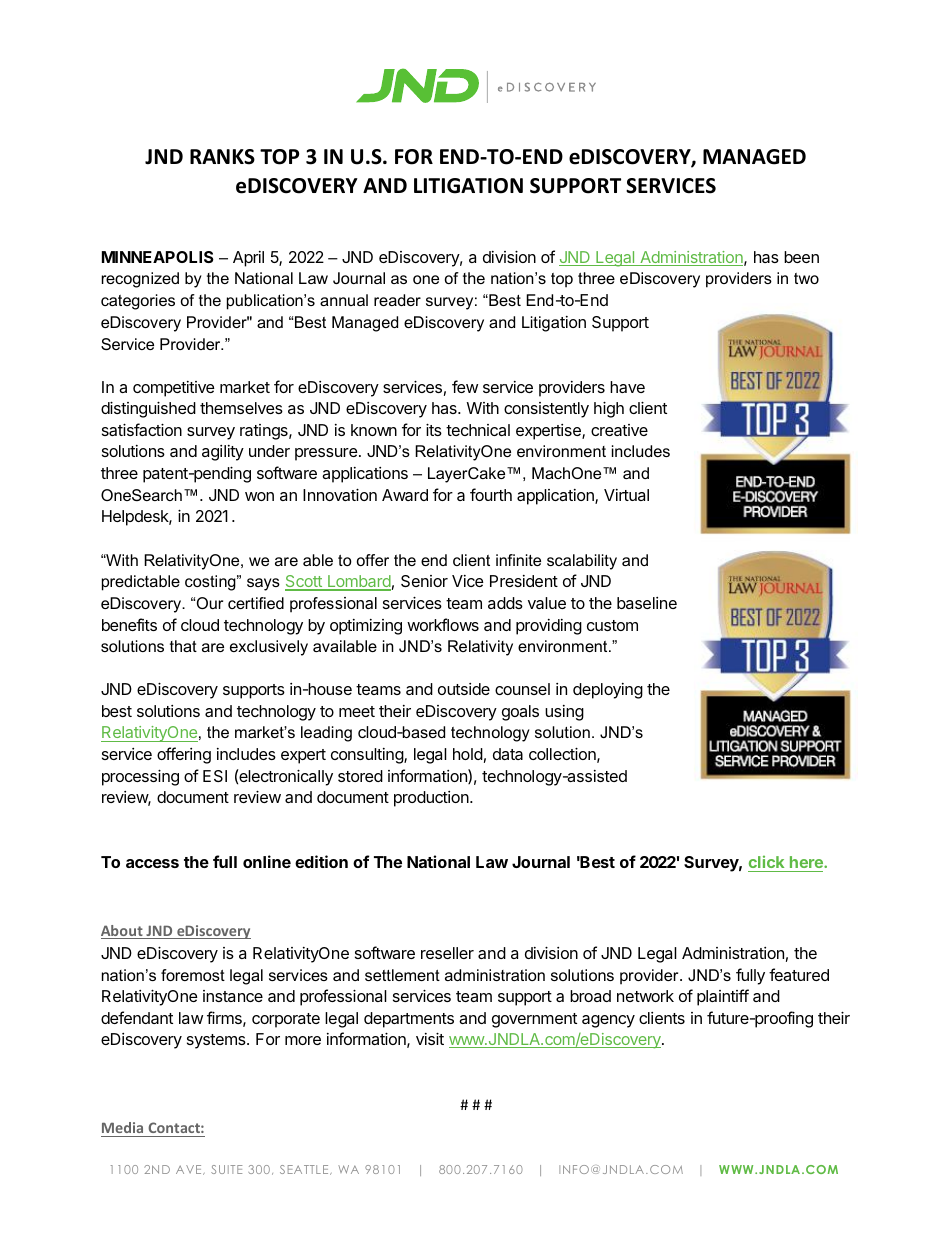 The width and height of the screenshot is (952, 1233). I want to click on Virtual, so click(626, 495).
